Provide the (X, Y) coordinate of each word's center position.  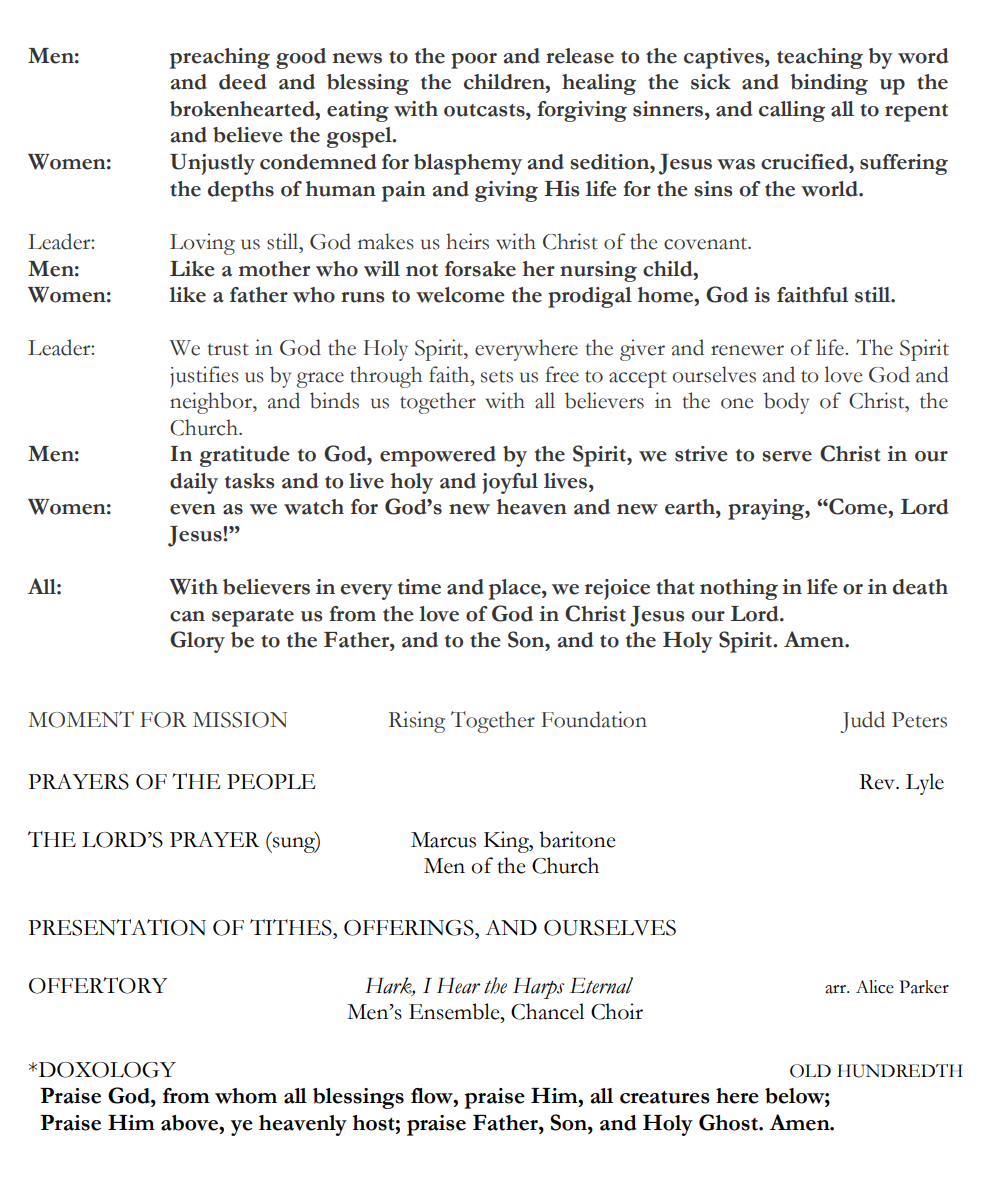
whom (246, 1096)
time (419, 587)
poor (474, 61)
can (187, 616)
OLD (810, 1071)
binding (829, 84)
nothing (739, 589)
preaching (220, 58)
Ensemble (455, 1011)
